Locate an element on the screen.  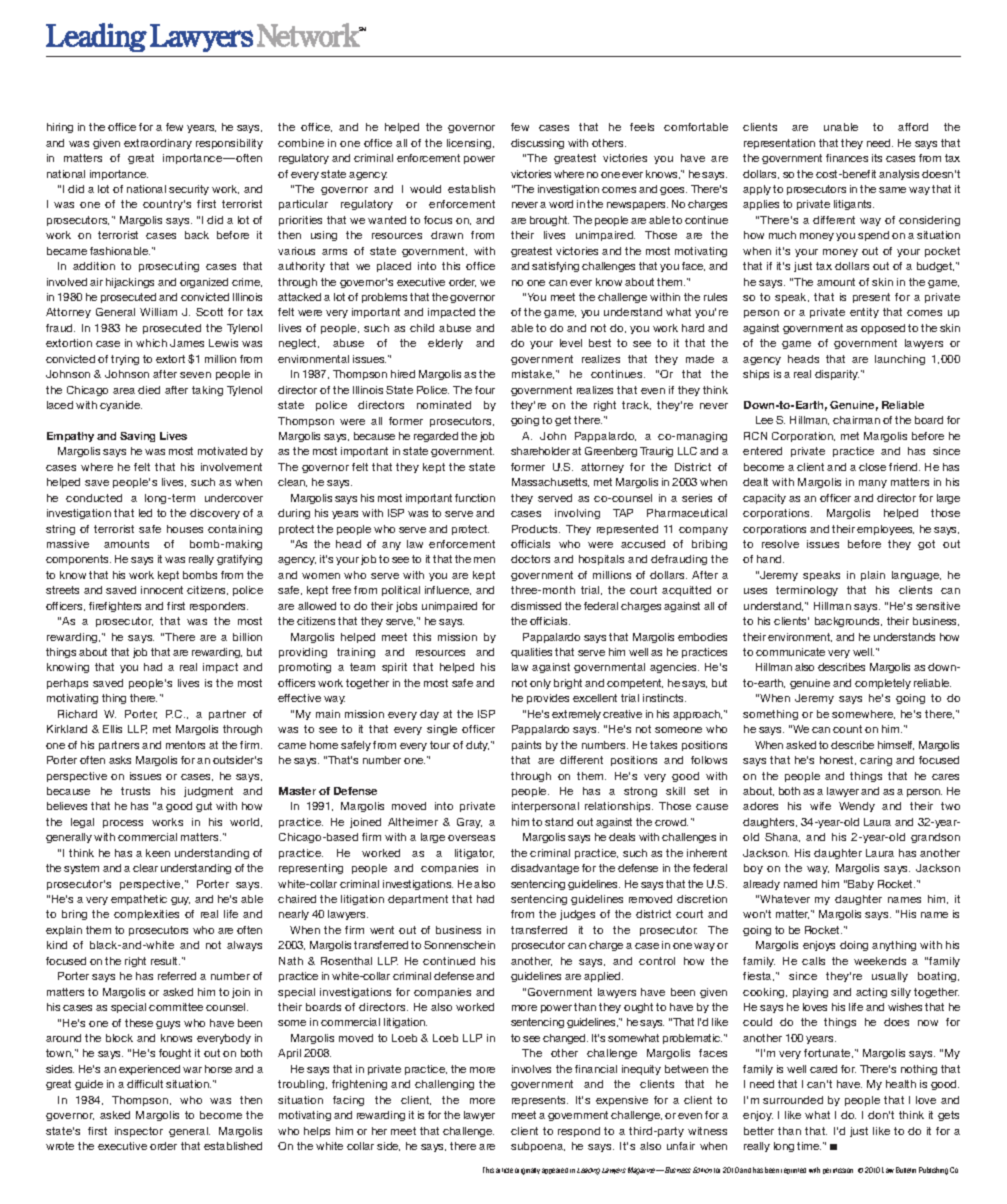
billion is located at coordinates (247, 637).
